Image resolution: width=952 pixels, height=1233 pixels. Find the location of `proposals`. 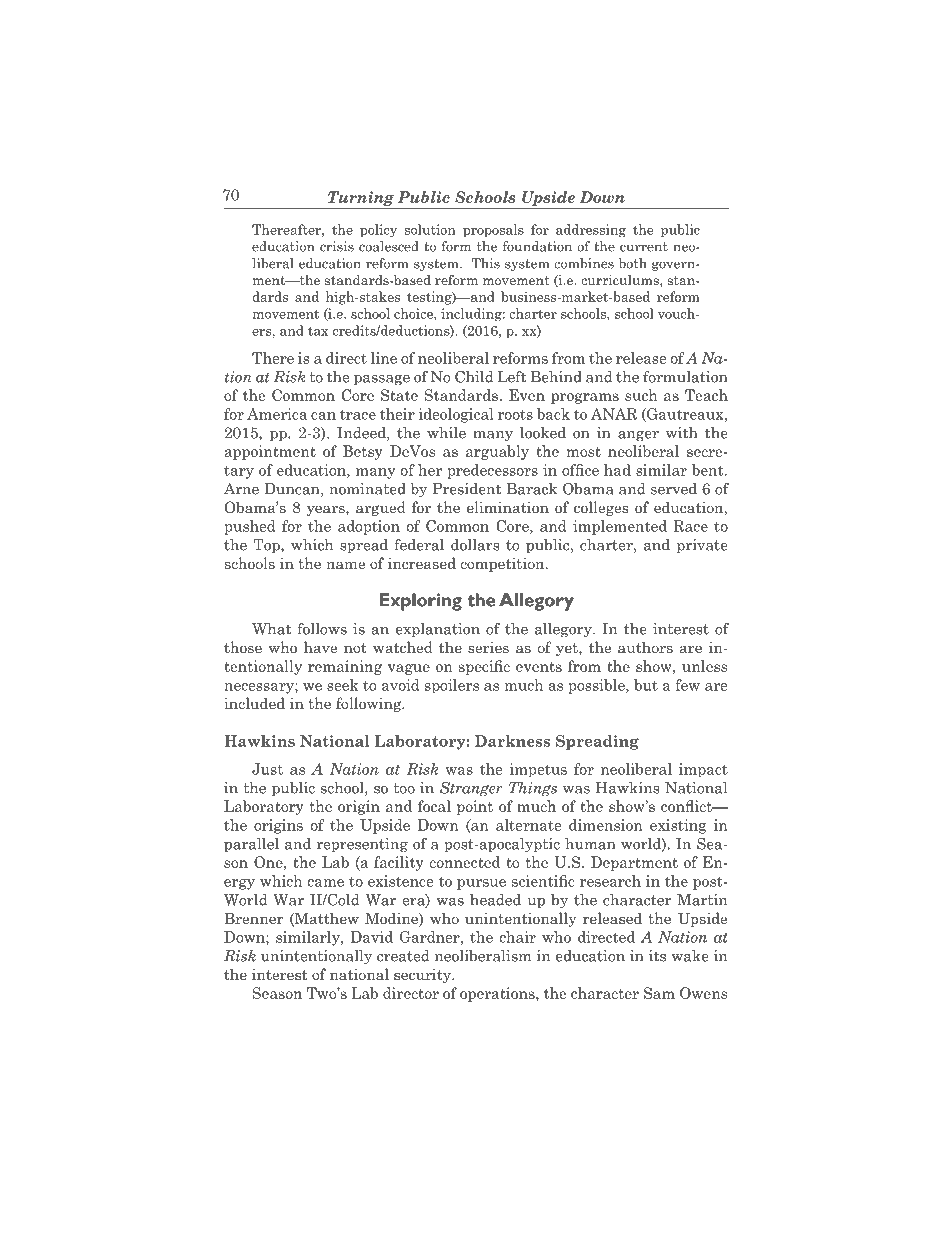

proposals is located at coordinates (493, 230).
